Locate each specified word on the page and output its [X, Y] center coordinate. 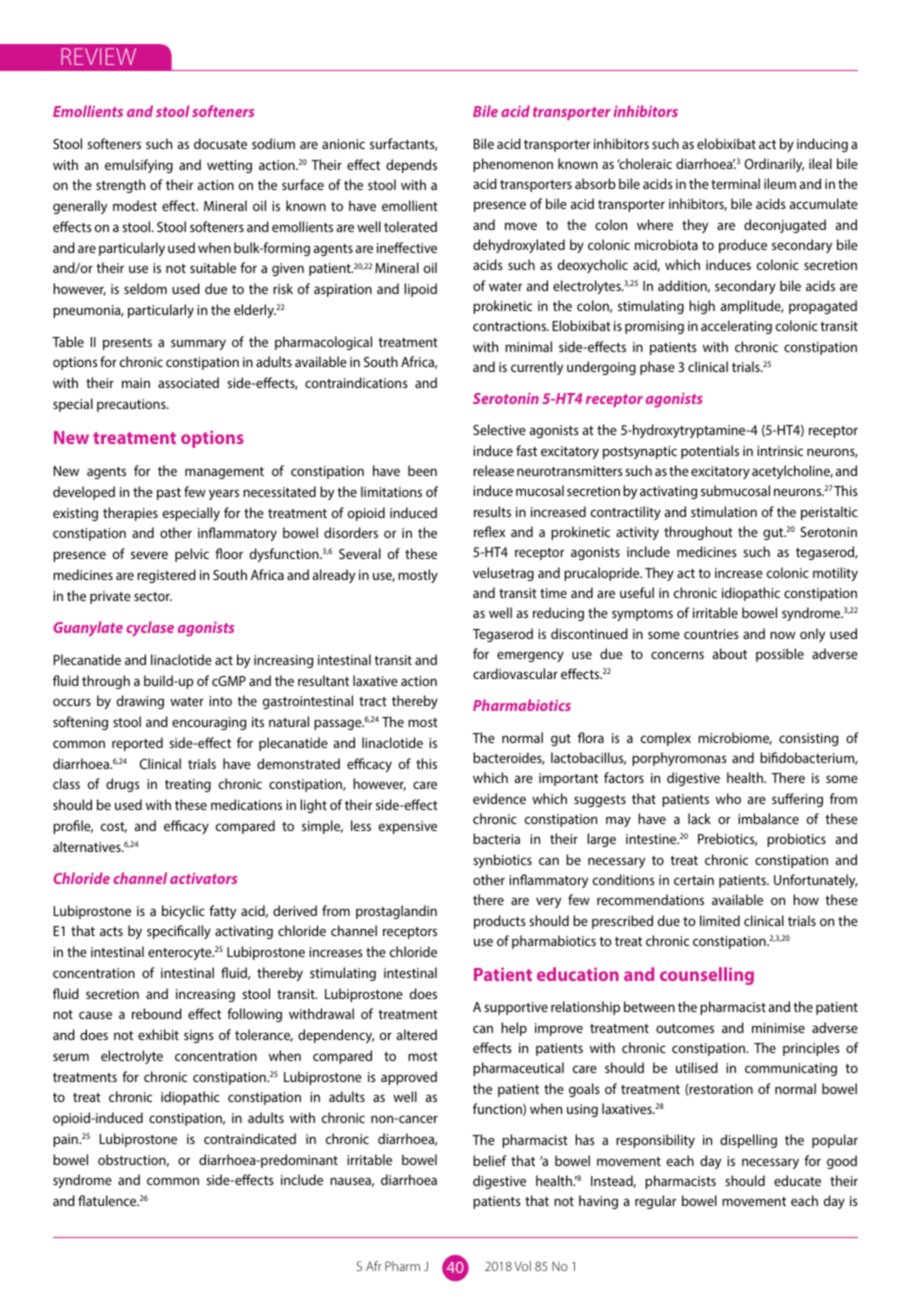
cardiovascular [515, 673]
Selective [499, 429]
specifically [179, 932]
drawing [140, 702]
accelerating [736, 327]
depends [411, 166]
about [730, 653]
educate [797, 1180]
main [136, 383]
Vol [522, 1266]
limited [720, 920]
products [499, 922]
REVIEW [98, 56]
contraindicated [250, 1138]
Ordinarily [774, 165]
